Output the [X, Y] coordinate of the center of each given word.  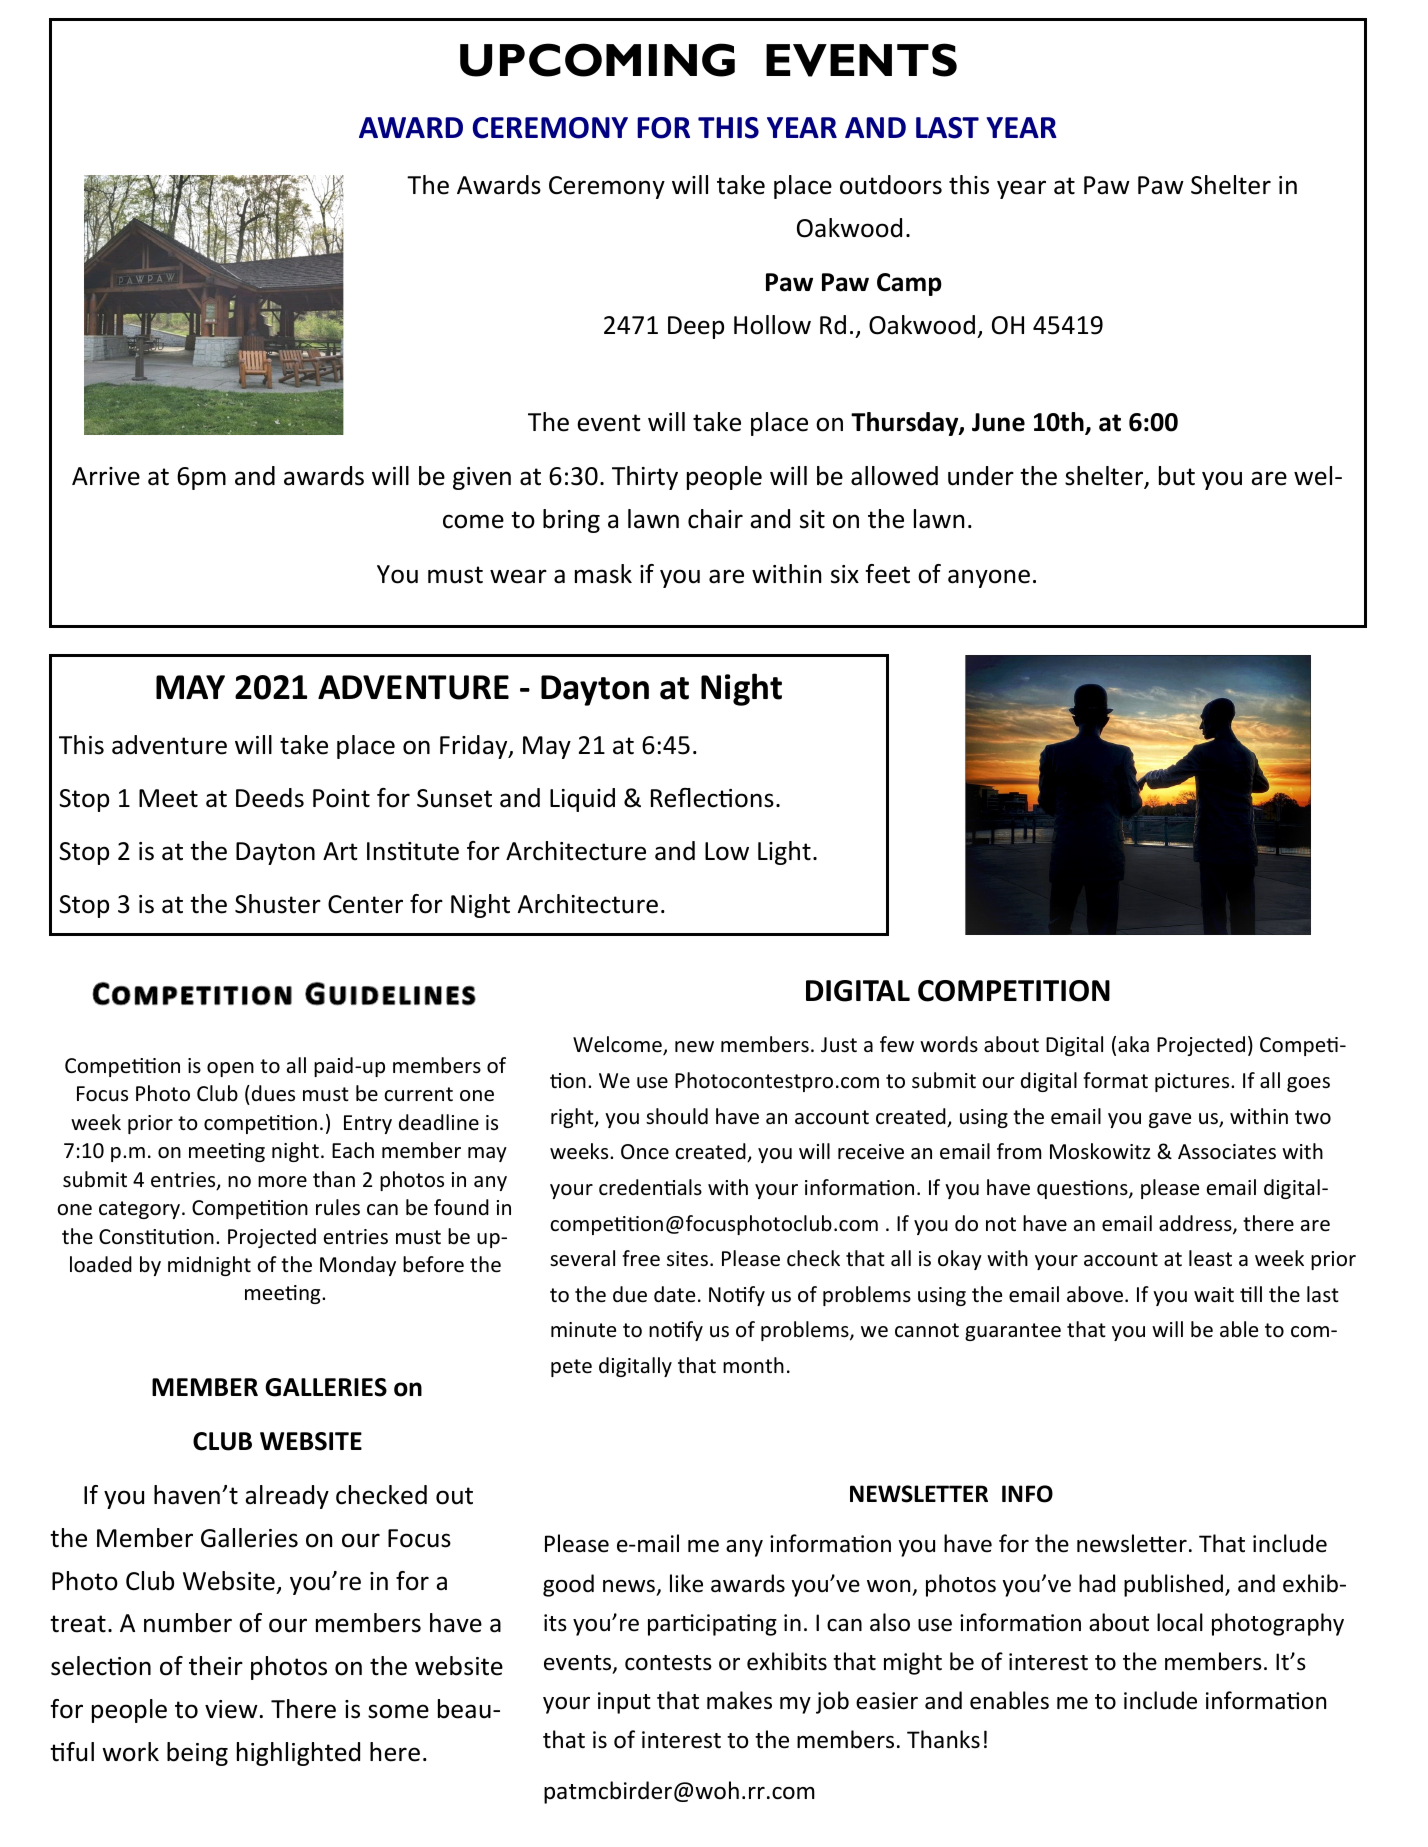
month [753, 1365]
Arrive [106, 476]
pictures [1193, 1082]
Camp [909, 284]
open [230, 1069]
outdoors [891, 185]
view [231, 1709]
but [1177, 476]
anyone [989, 578]
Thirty [645, 478]
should [677, 1116]
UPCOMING [597, 60]
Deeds [270, 798]
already [287, 1497]
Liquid [582, 800]
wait [1214, 1294]
